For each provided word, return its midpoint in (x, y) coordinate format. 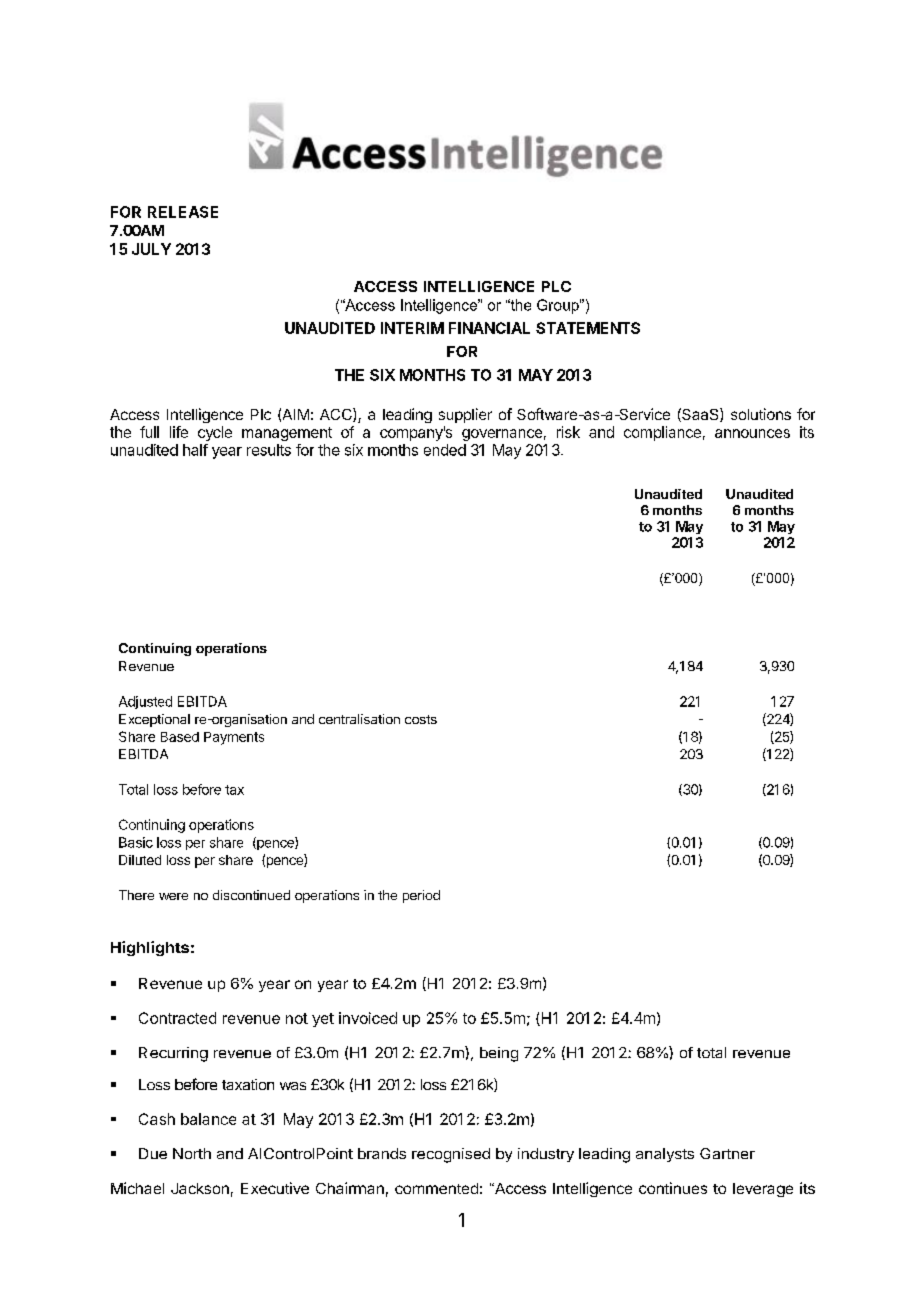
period (421, 896)
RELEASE (183, 212)
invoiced (368, 1018)
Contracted (177, 1018)
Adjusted (145, 702)
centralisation (359, 719)
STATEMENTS (588, 328)
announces (752, 433)
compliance (662, 433)
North (192, 1153)
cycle (215, 433)
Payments (234, 738)
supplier (465, 415)
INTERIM (412, 328)
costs (421, 719)
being (499, 1054)
